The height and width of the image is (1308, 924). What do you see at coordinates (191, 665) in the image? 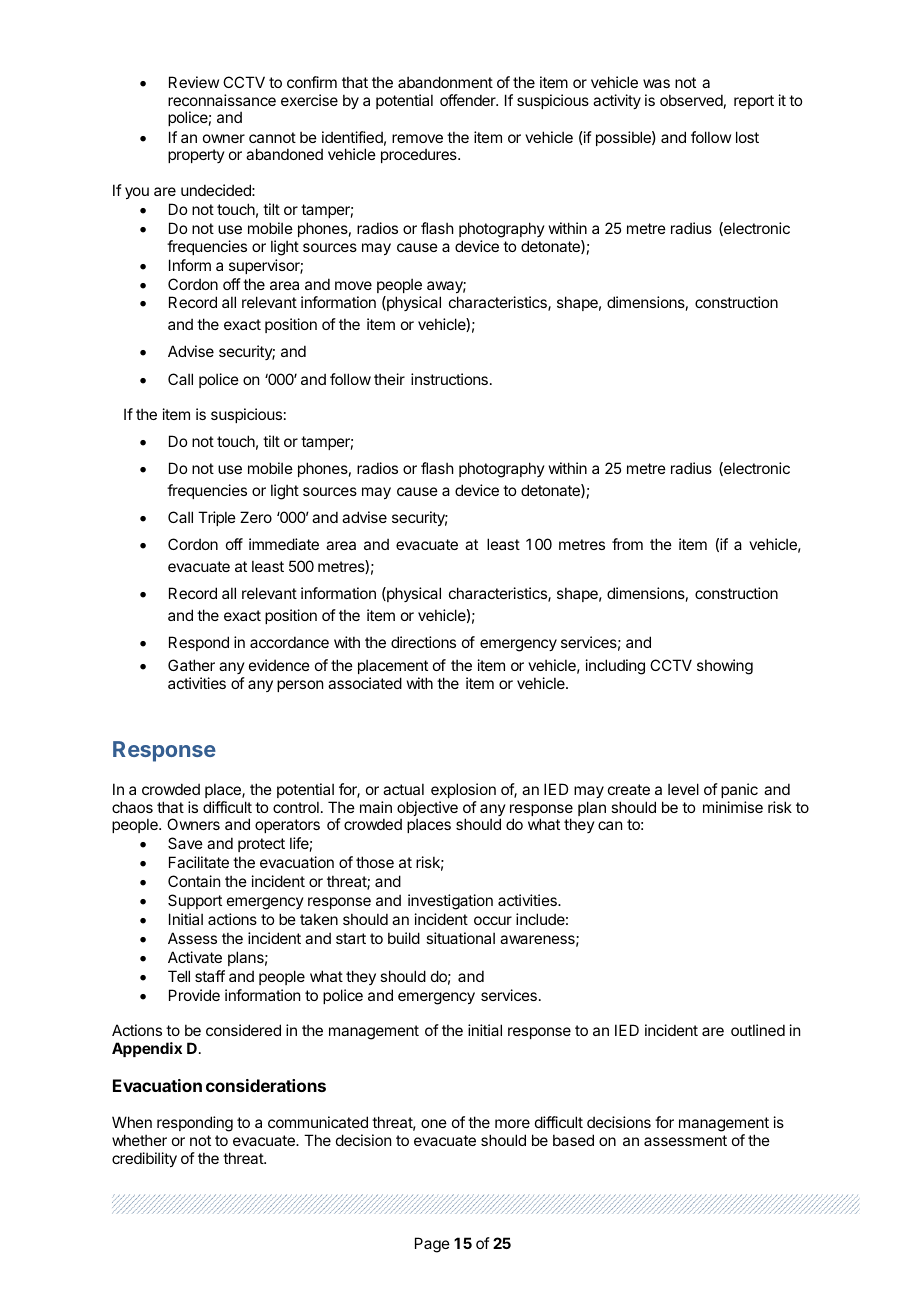
I see `Gather` at bounding box center [191, 665].
